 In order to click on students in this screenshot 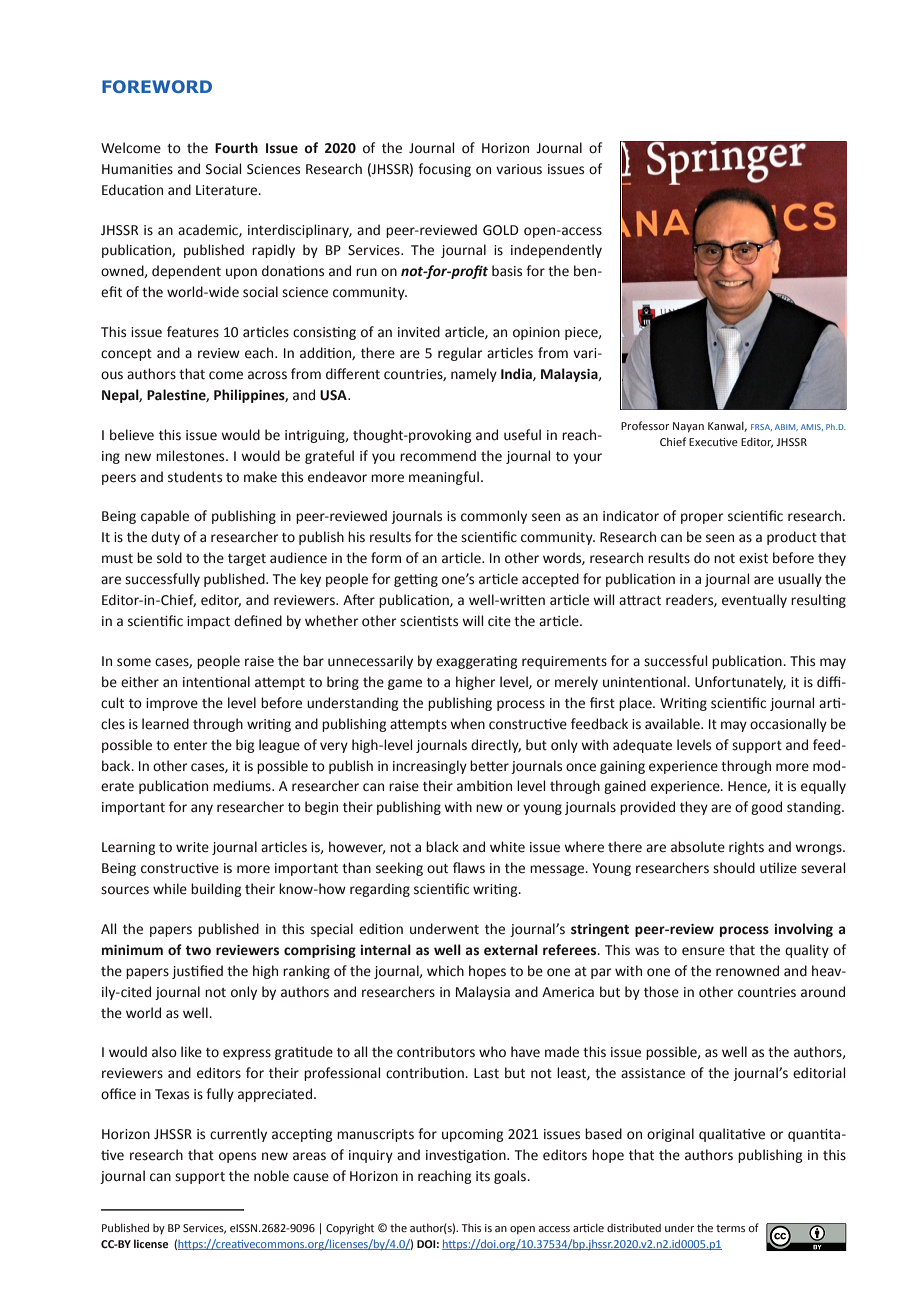, I will do `click(195, 477)`.
